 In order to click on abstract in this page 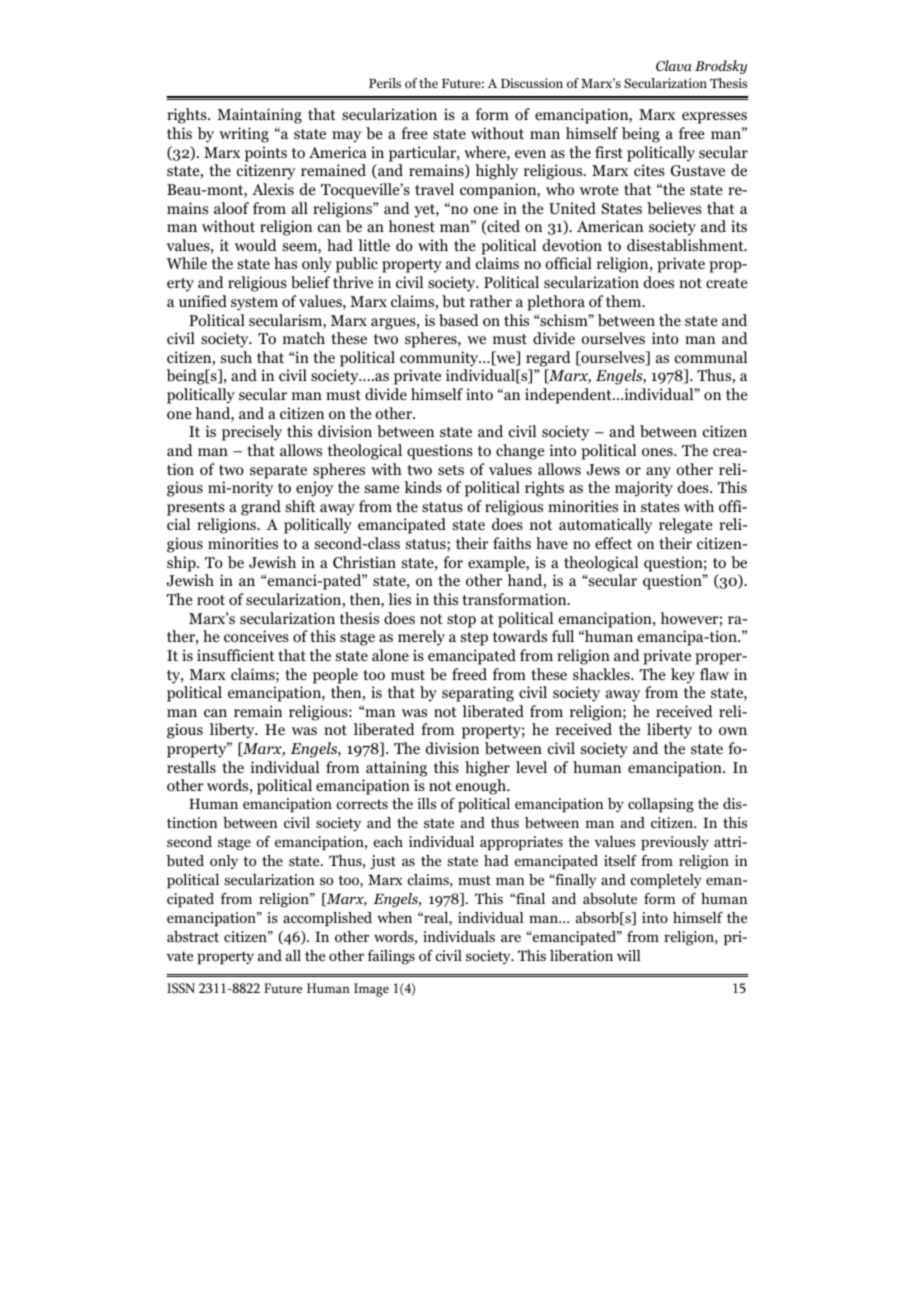, I will do `click(193, 936)`.
